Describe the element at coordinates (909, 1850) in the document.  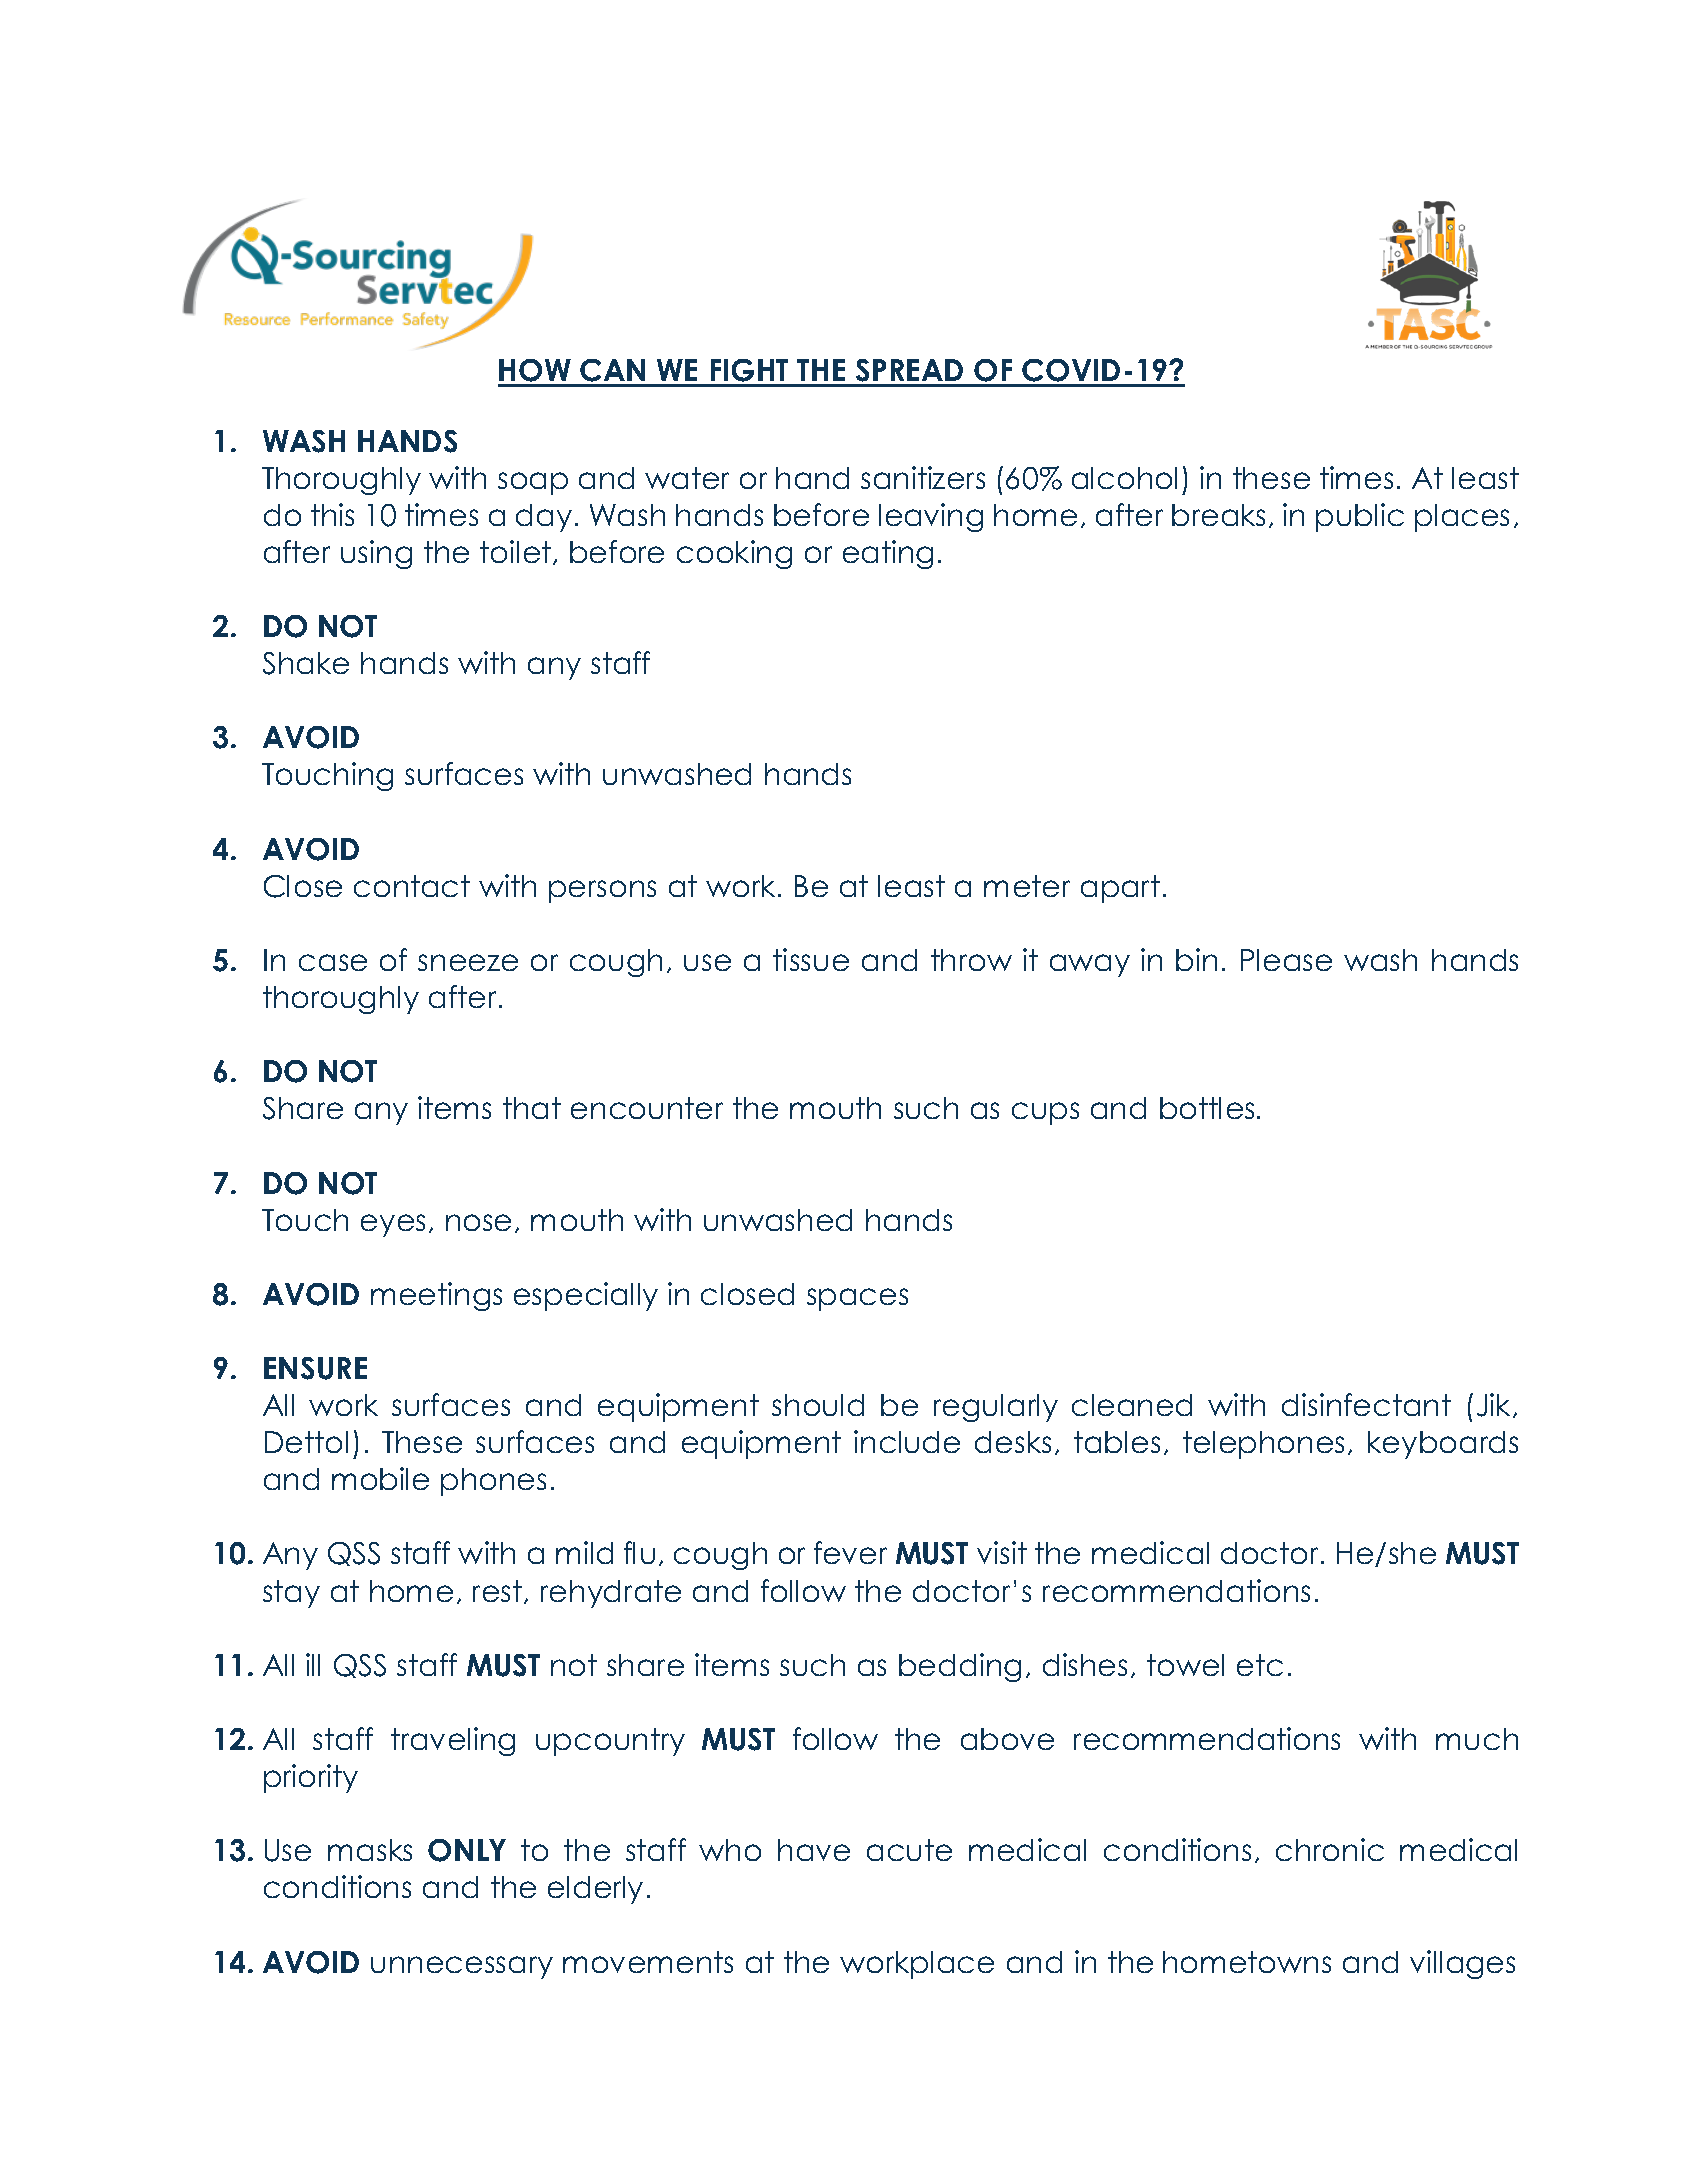
I see `acute` at that location.
